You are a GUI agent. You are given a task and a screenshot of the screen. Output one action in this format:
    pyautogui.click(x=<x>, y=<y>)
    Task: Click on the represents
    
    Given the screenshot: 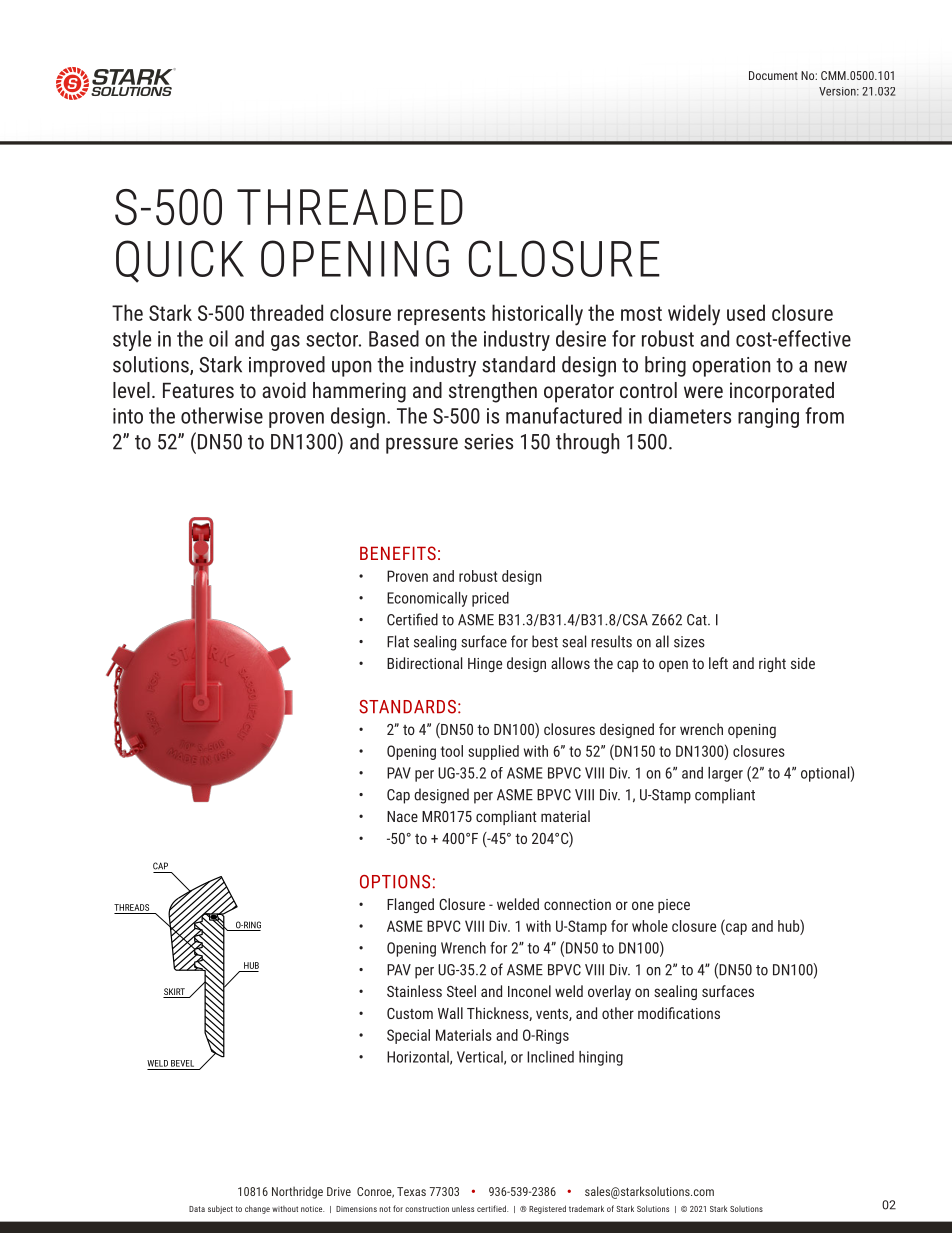 What is the action you would take?
    pyautogui.click(x=441, y=315)
